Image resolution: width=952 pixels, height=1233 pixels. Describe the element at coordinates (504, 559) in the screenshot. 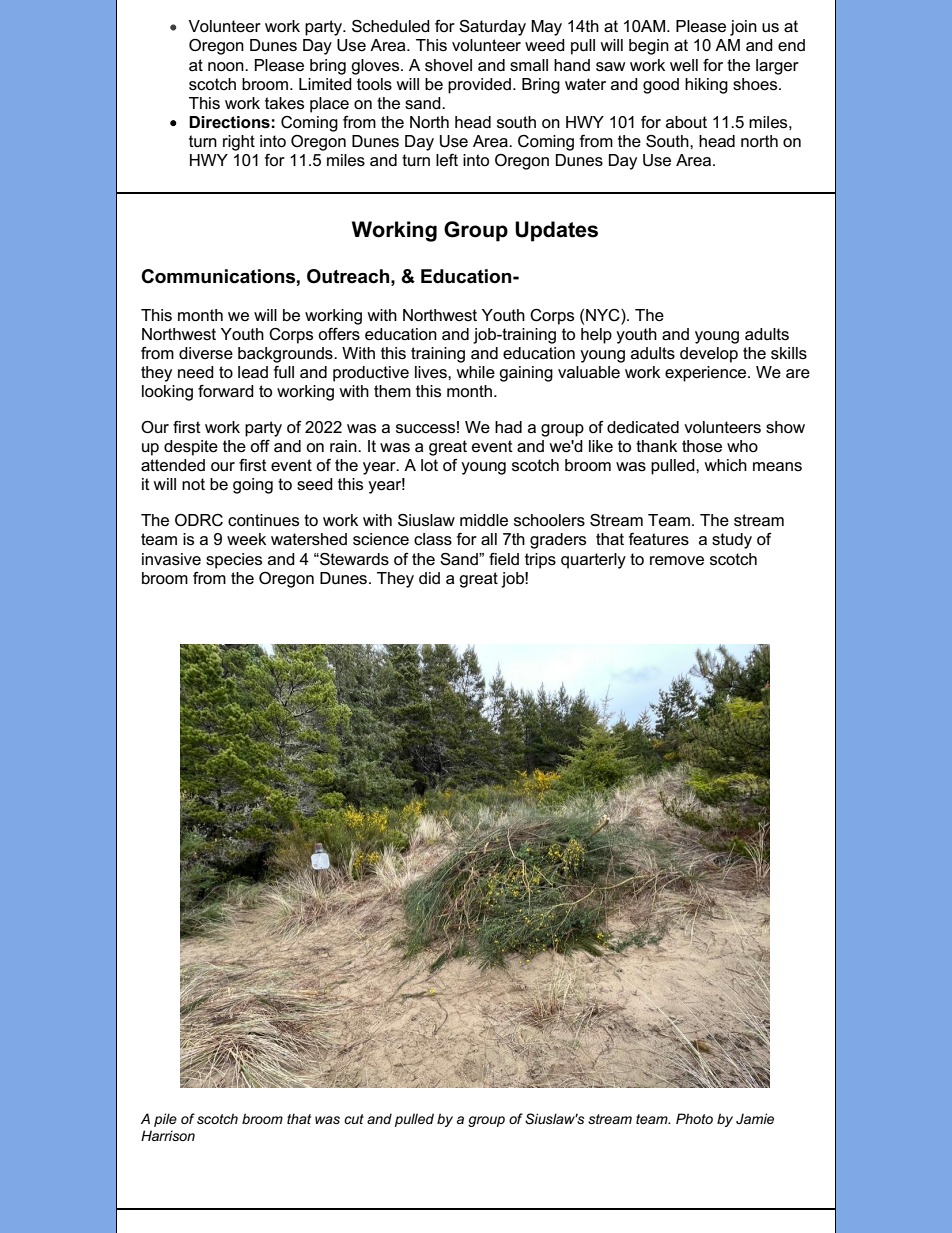

I see `field` at that location.
